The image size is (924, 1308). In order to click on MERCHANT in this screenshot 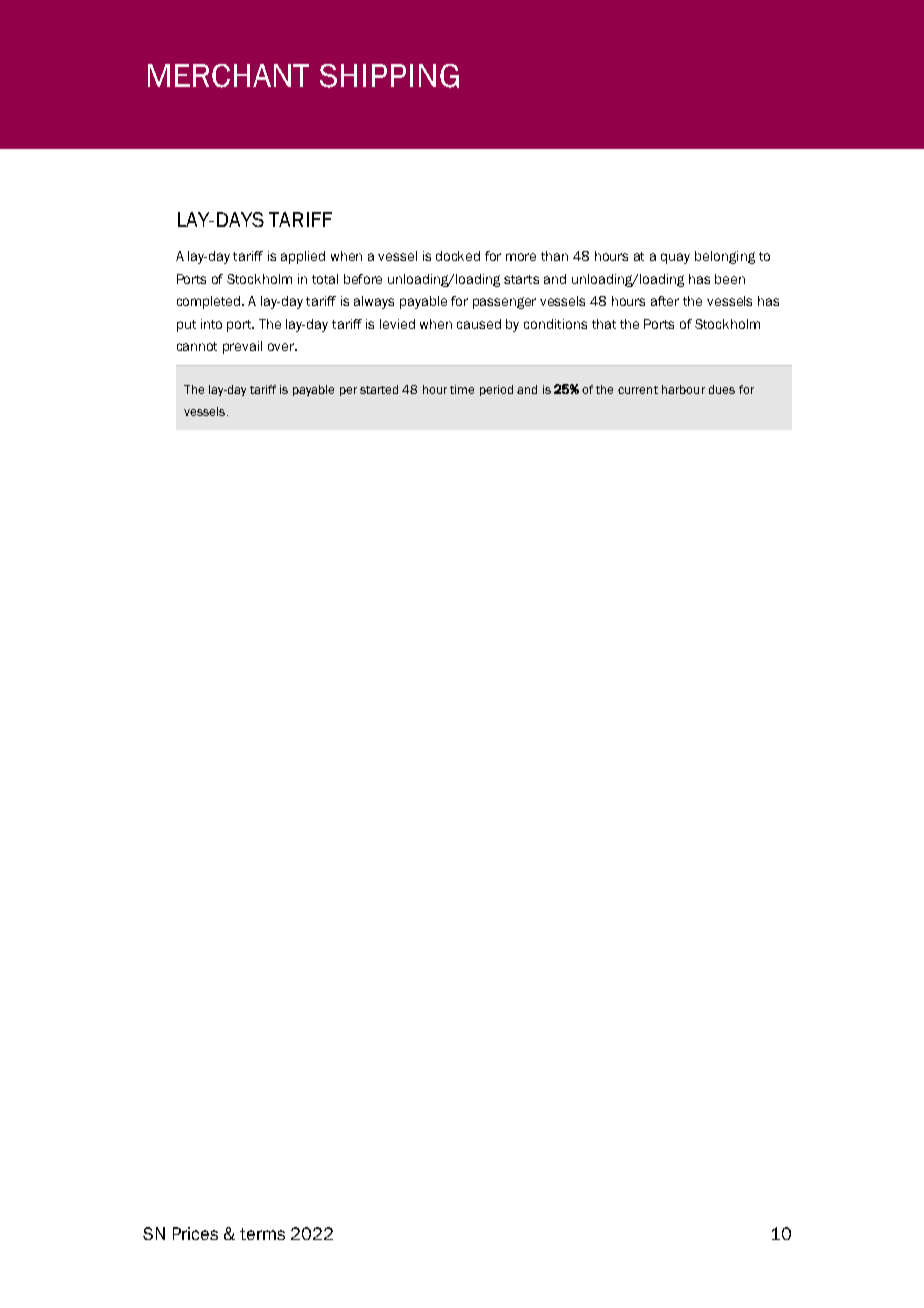, I will do `click(228, 76)`.
